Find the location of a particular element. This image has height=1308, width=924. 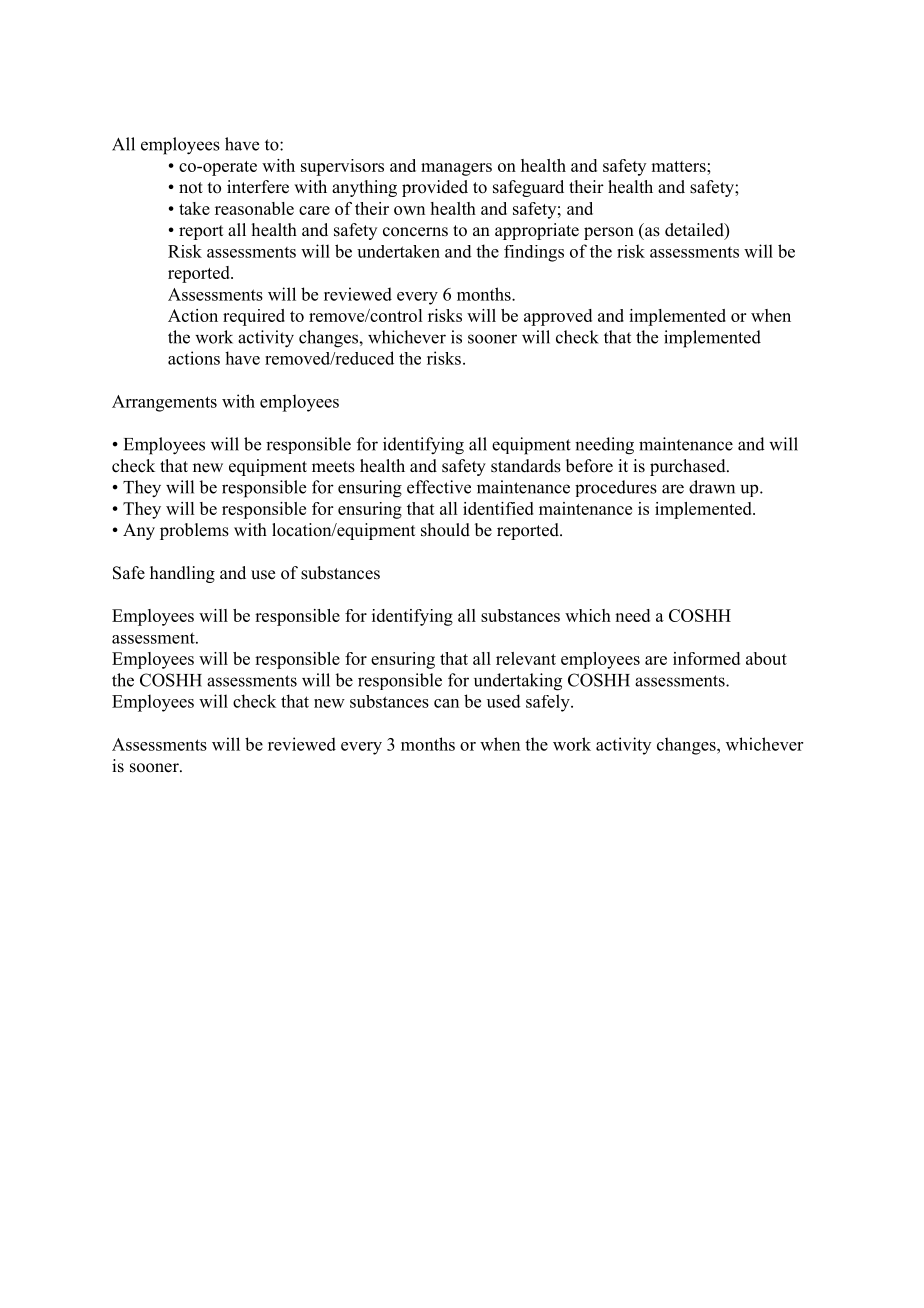

matters is located at coordinates (679, 166).
